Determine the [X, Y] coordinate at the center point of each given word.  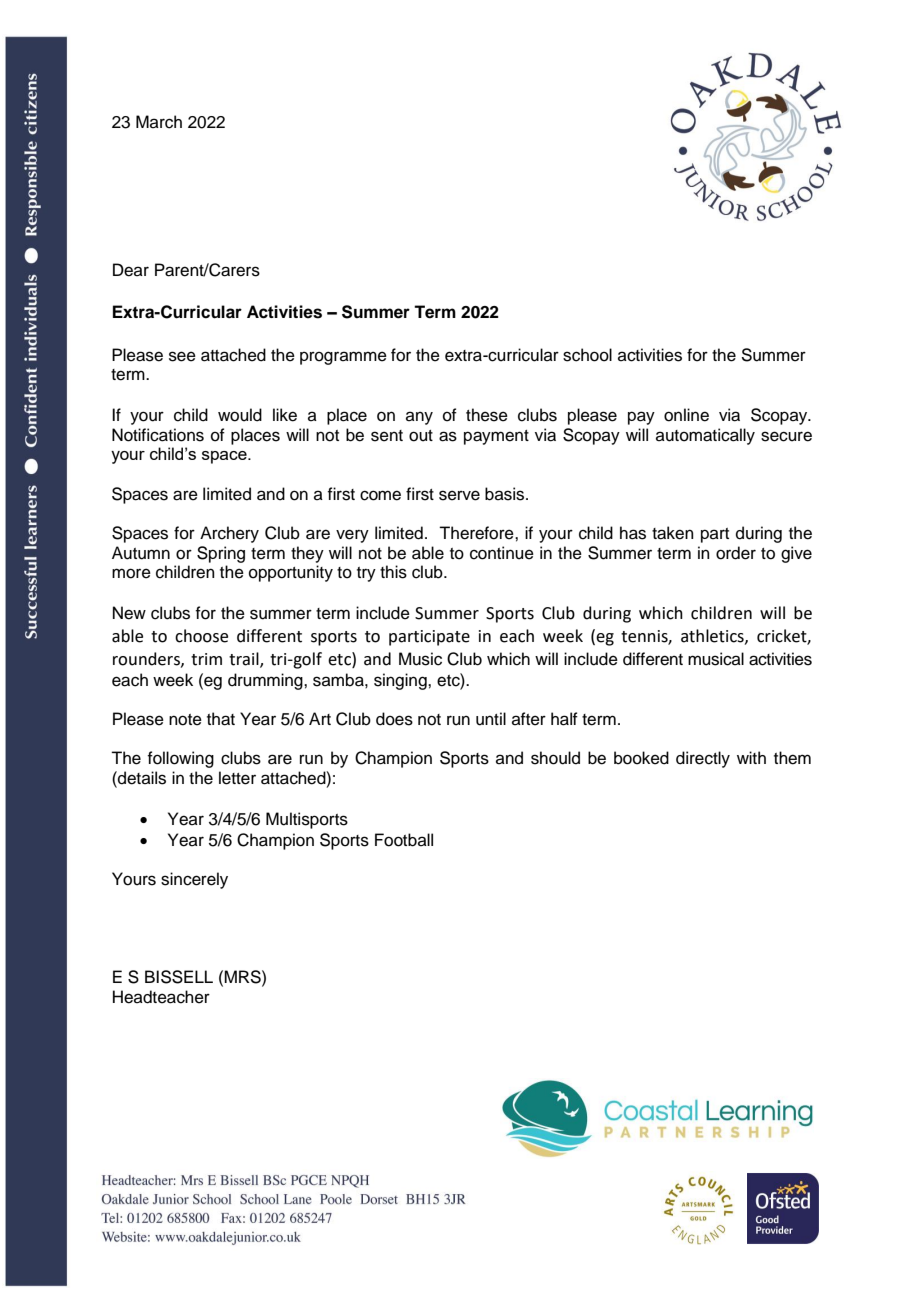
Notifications [158, 435]
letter [237, 778]
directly [703, 759]
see [182, 356]
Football [404, 840]
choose [201, 636]
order [736, 553]
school [587, 355]
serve [459, 495]
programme [343, 358]
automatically [705, 436]
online [686, 415]
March [159, 122]
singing [401, 681]
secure [786, 436]
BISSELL [179, 977]
